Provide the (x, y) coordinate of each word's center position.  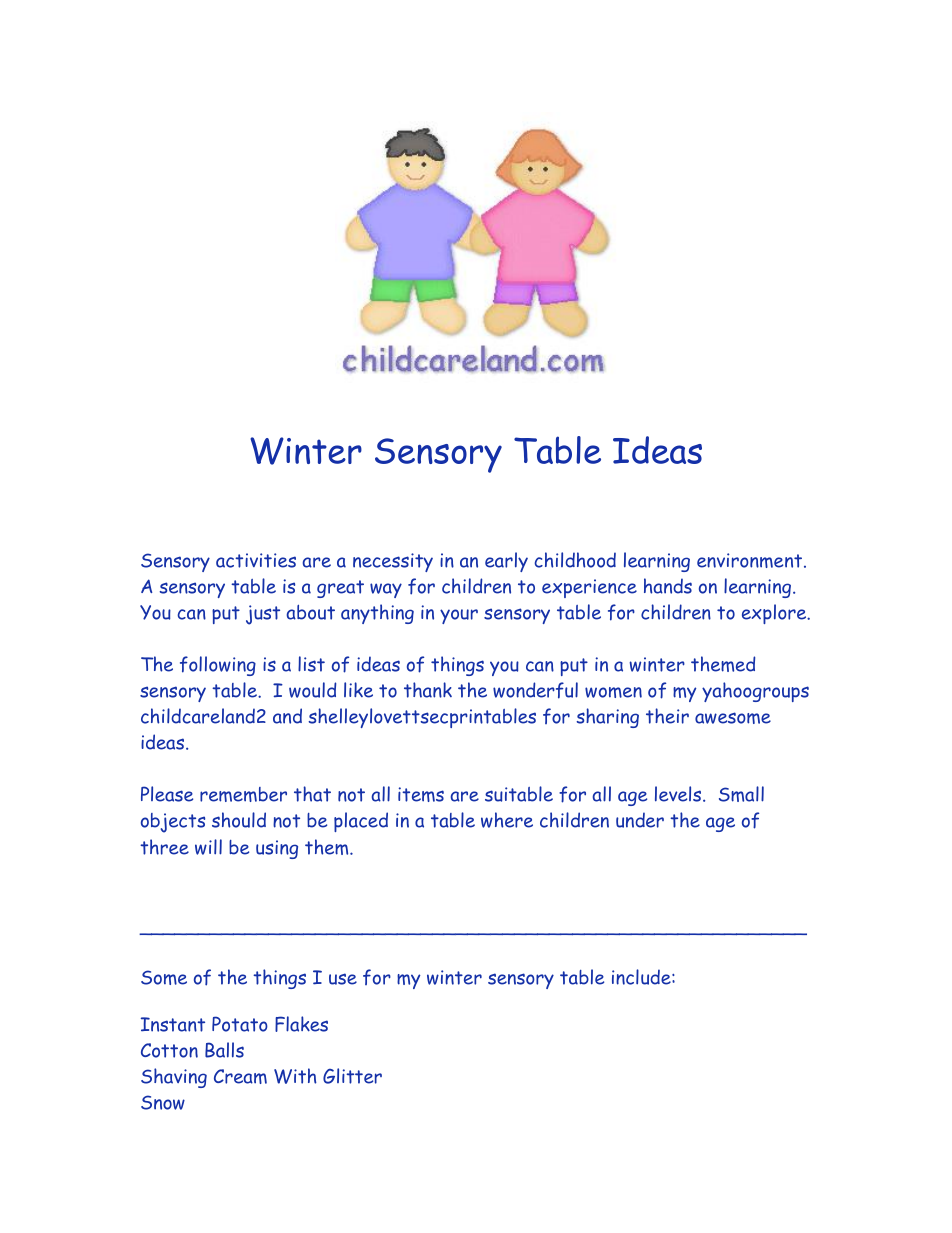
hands (668, 586)
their (667, 716)
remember (243, 794)
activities (256, 560)
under (640, 820)
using (277, 849)
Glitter (352, 1076)
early (506, 562)
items (421, 794)
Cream (240, 1076)
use (343, 979)
